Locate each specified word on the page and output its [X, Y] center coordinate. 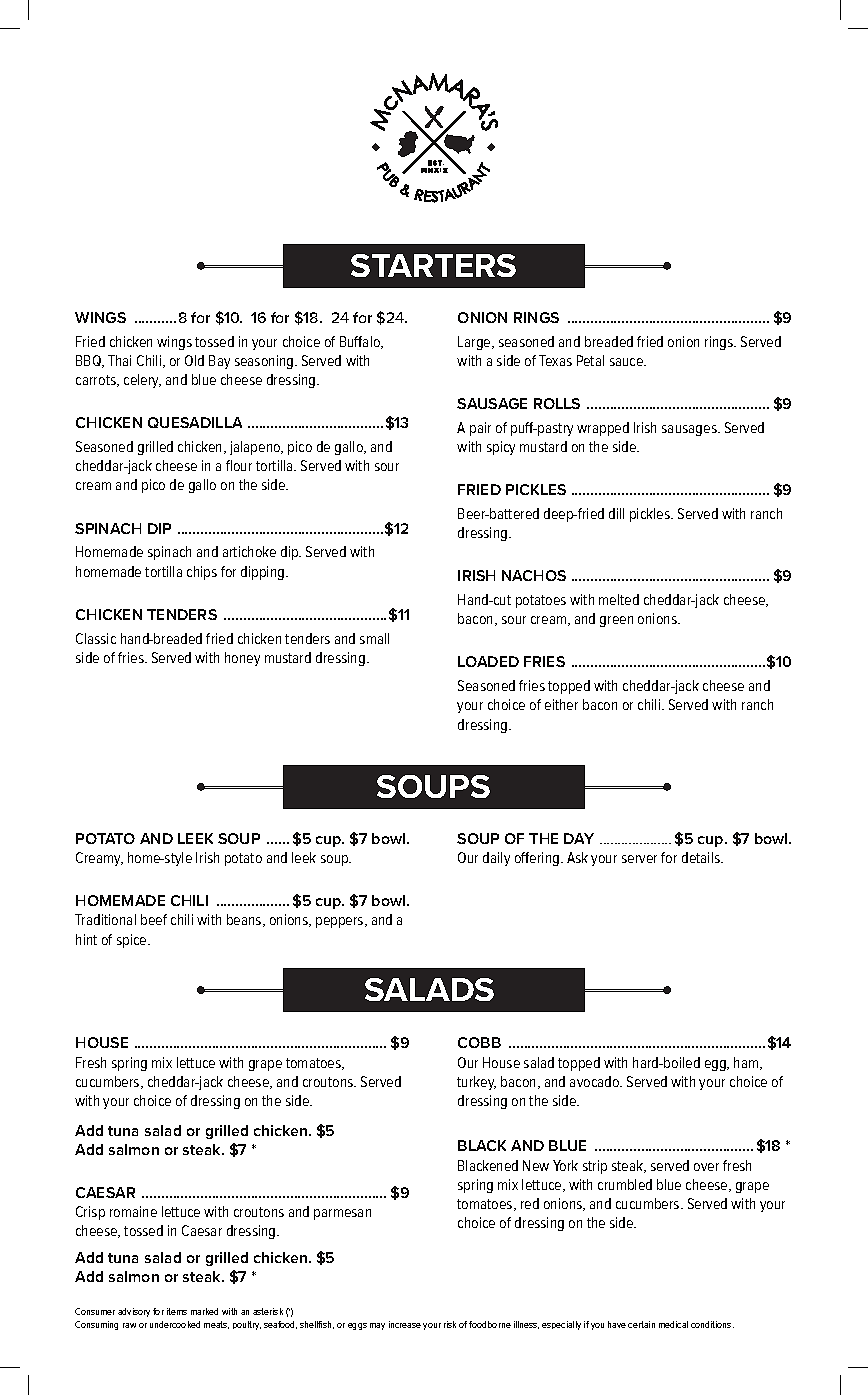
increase [405, 1324]
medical [673, 1324]
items [177, 1311]
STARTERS [433, 265]
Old [194, 360]
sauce [628, 362]
